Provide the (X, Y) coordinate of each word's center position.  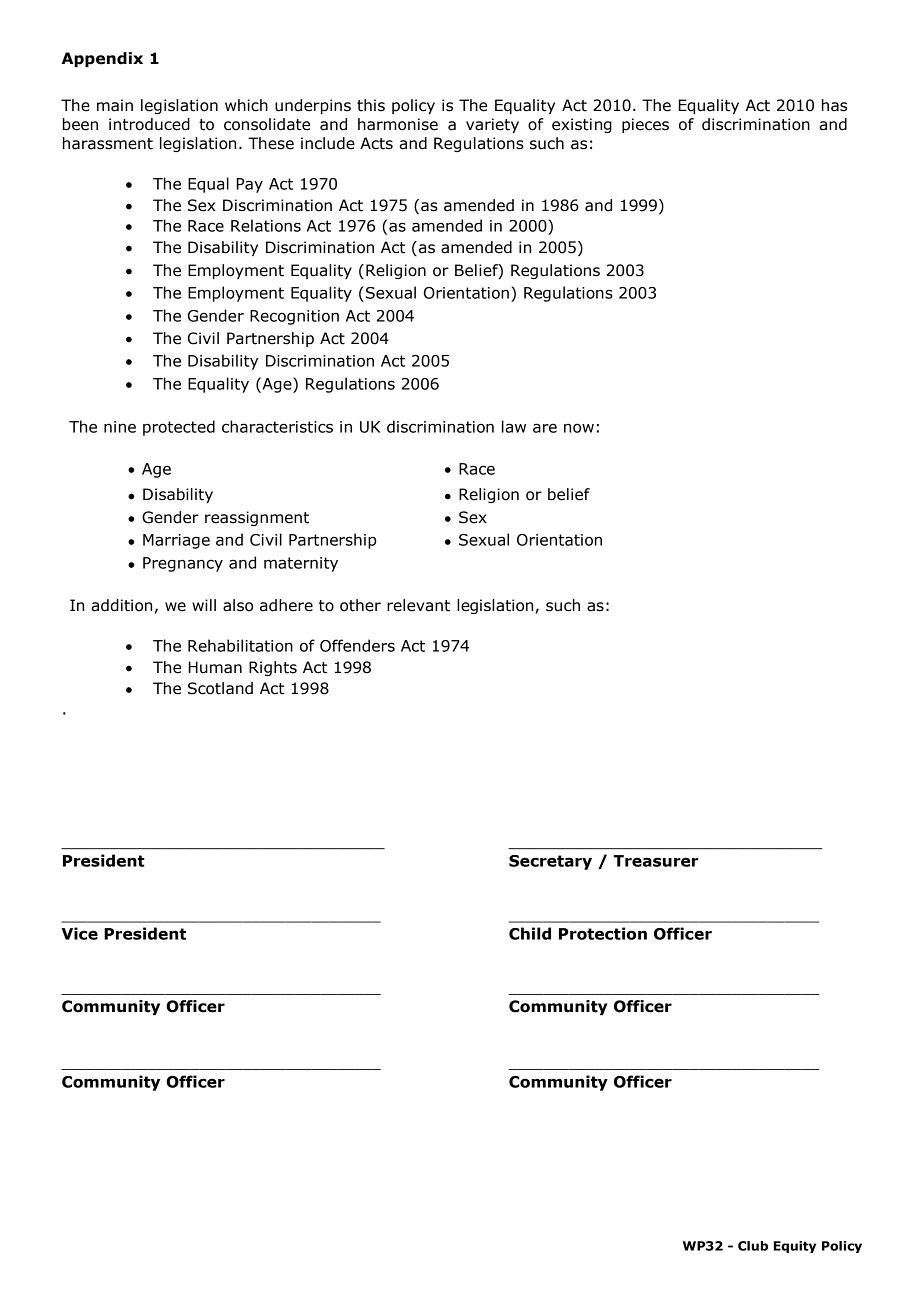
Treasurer (655, 861)
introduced (149, 124)
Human (215, 667)
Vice (80, 933)
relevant (418, 605)
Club (753, 1246)
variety (492, 125)
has (834, 105)
